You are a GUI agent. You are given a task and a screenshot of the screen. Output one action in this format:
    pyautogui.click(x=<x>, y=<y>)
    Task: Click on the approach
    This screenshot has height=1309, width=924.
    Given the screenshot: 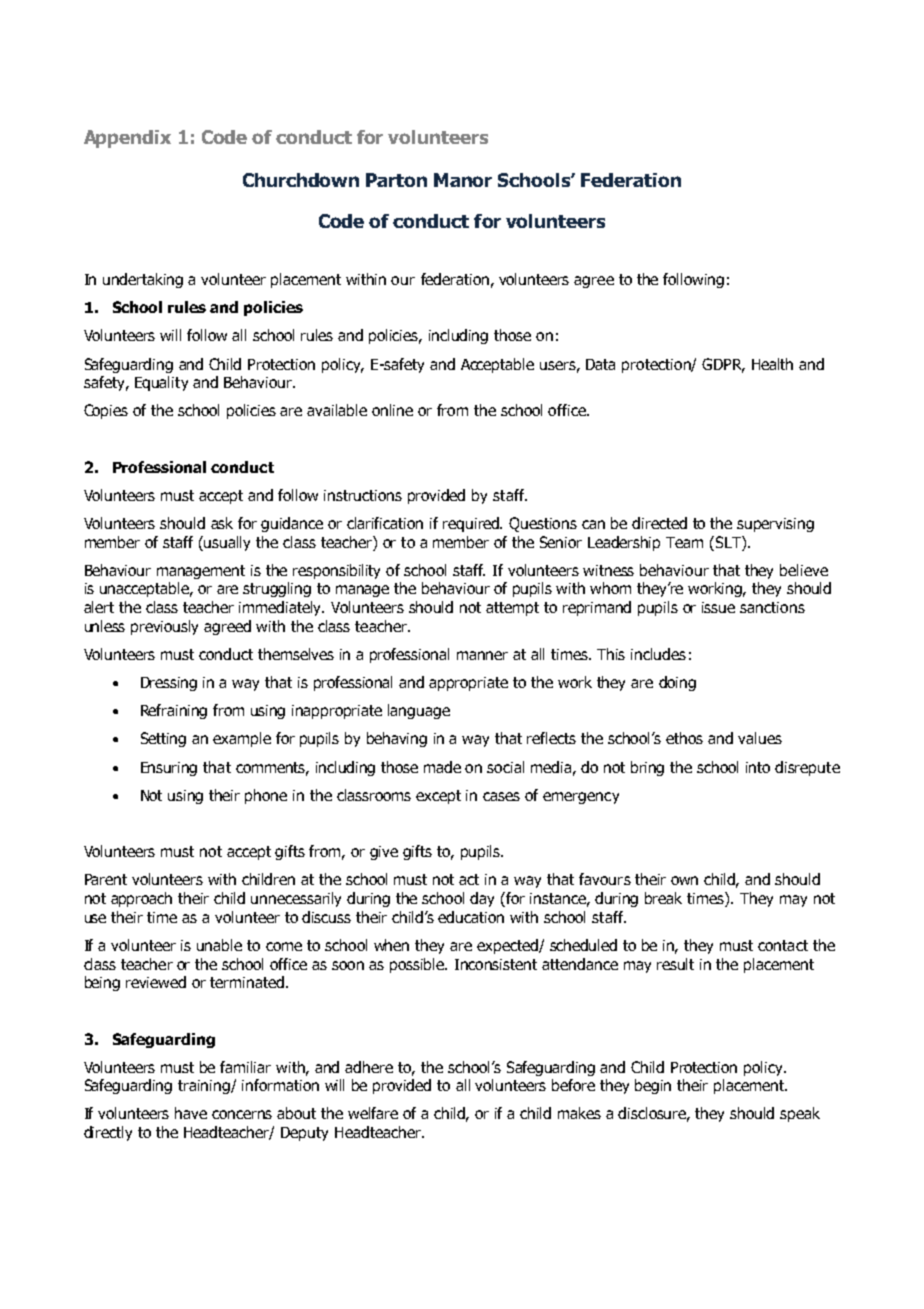 What is the action you would take?
    pyautogui.click(x=141, y=899)
